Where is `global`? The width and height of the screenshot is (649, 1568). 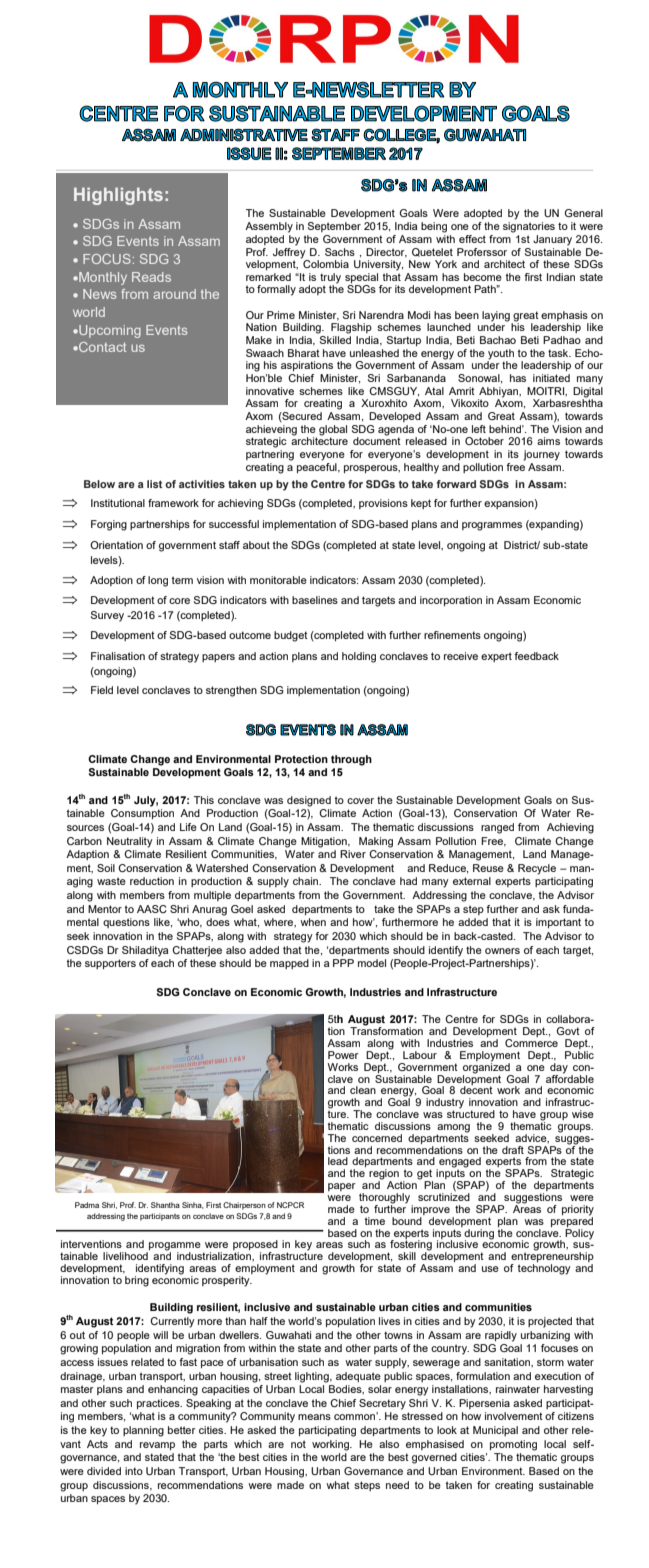 global is located at coordinates (333, 430).
